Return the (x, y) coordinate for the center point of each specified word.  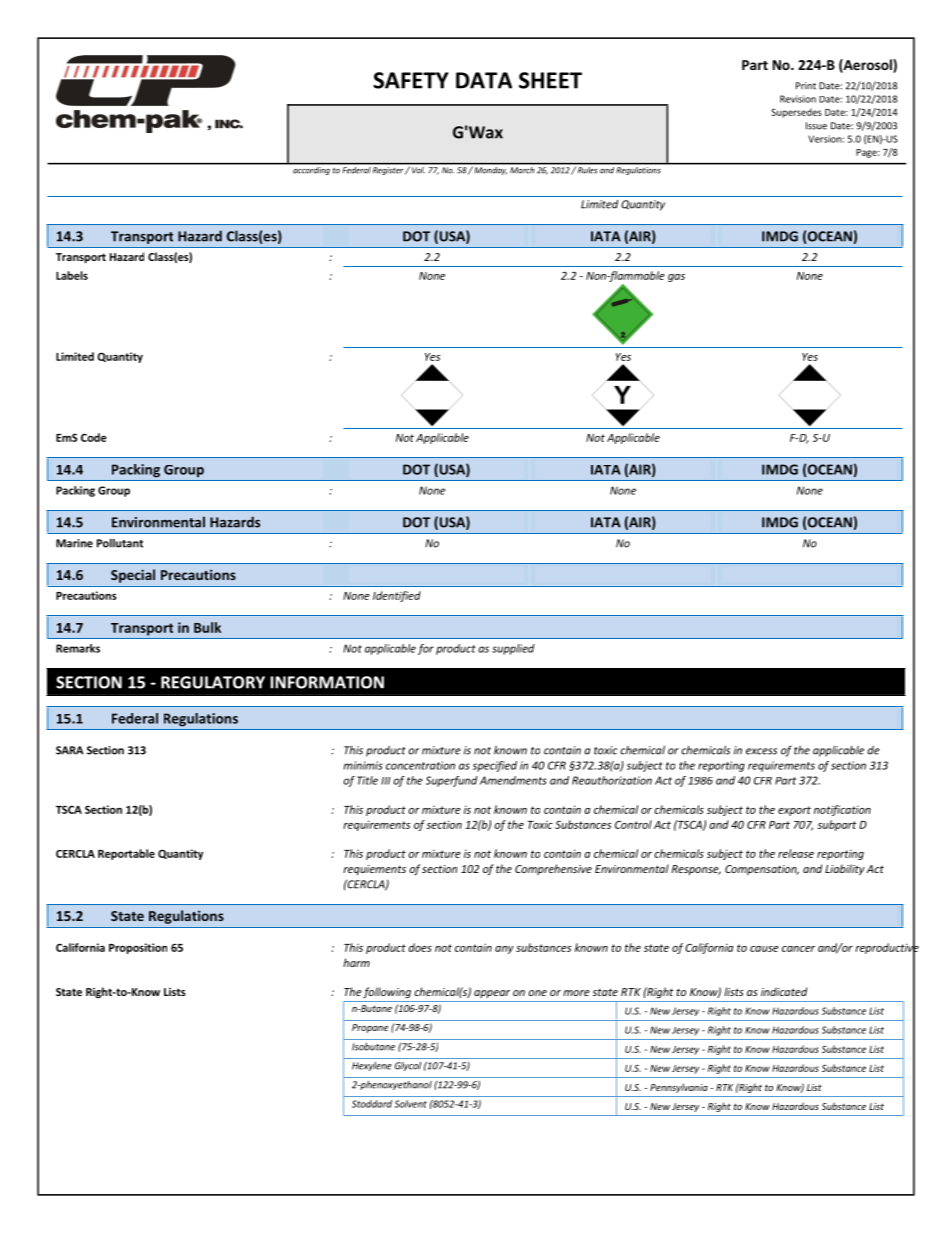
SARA (70, 750)
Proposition (138, 948)
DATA (484, 80)
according (311, 169)
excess (761, 751)
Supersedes (797, 113)
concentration (420, 765)
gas (676, 278)
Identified (397, 596)
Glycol (408, 1066)
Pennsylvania (679, 1088)
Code (94, 437)
